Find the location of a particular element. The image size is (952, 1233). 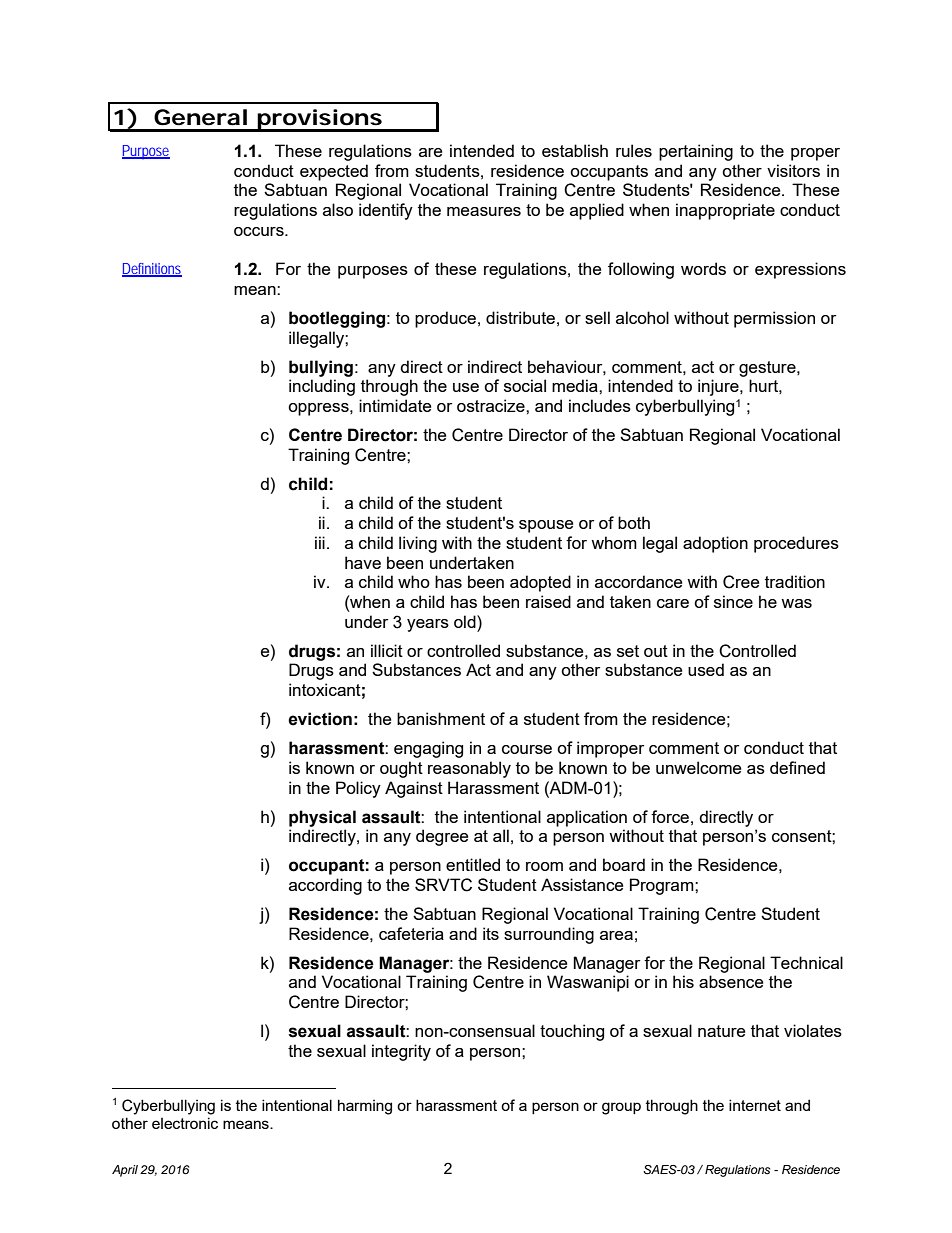

adoption is located at coordinates (715, 544).
